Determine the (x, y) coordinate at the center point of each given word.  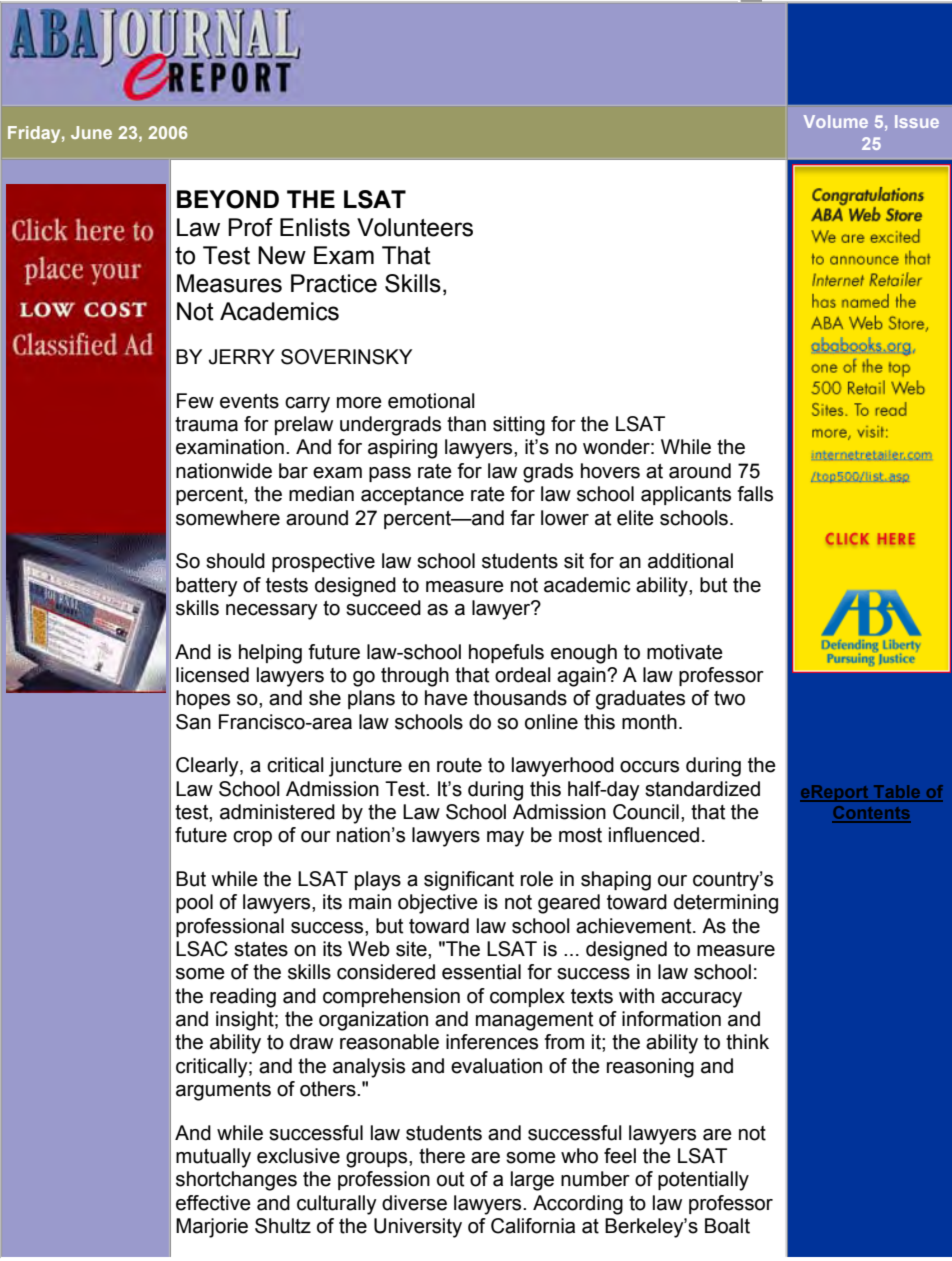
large (532, 1181)
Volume (836, 121)
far (522, 518)
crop (252, 838)
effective (213, 1203)
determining (726, 904)
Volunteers (415, 227)
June (91, 132)
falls (755, 494)
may (505, 839)
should (235, 561)
